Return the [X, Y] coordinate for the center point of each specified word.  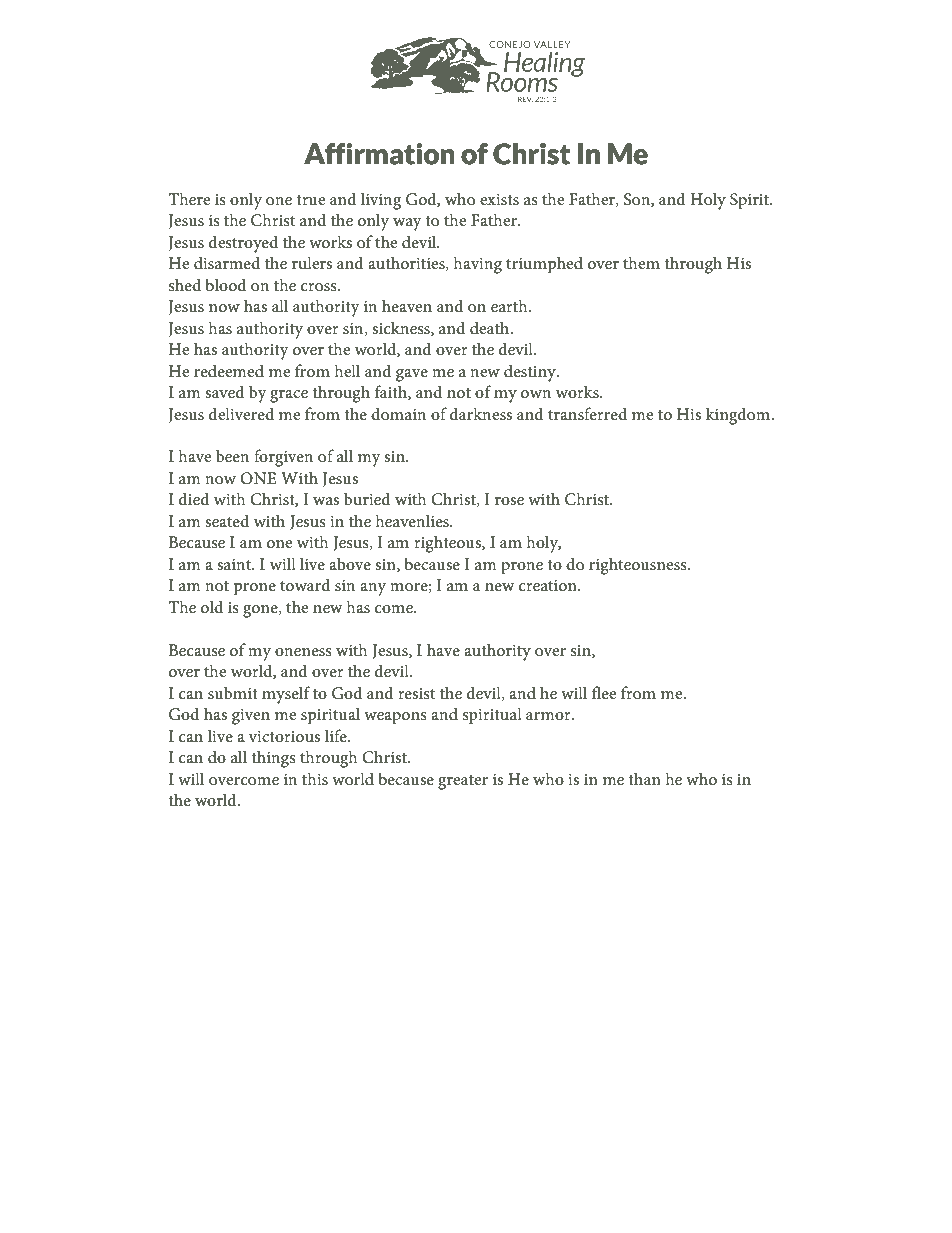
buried [367, 498]
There [189, 198]
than [645, 778]
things [274, 759]
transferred [587, 413]
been [232, 455]
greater [463, 782]
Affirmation [379, 154]
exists [499, 199]
